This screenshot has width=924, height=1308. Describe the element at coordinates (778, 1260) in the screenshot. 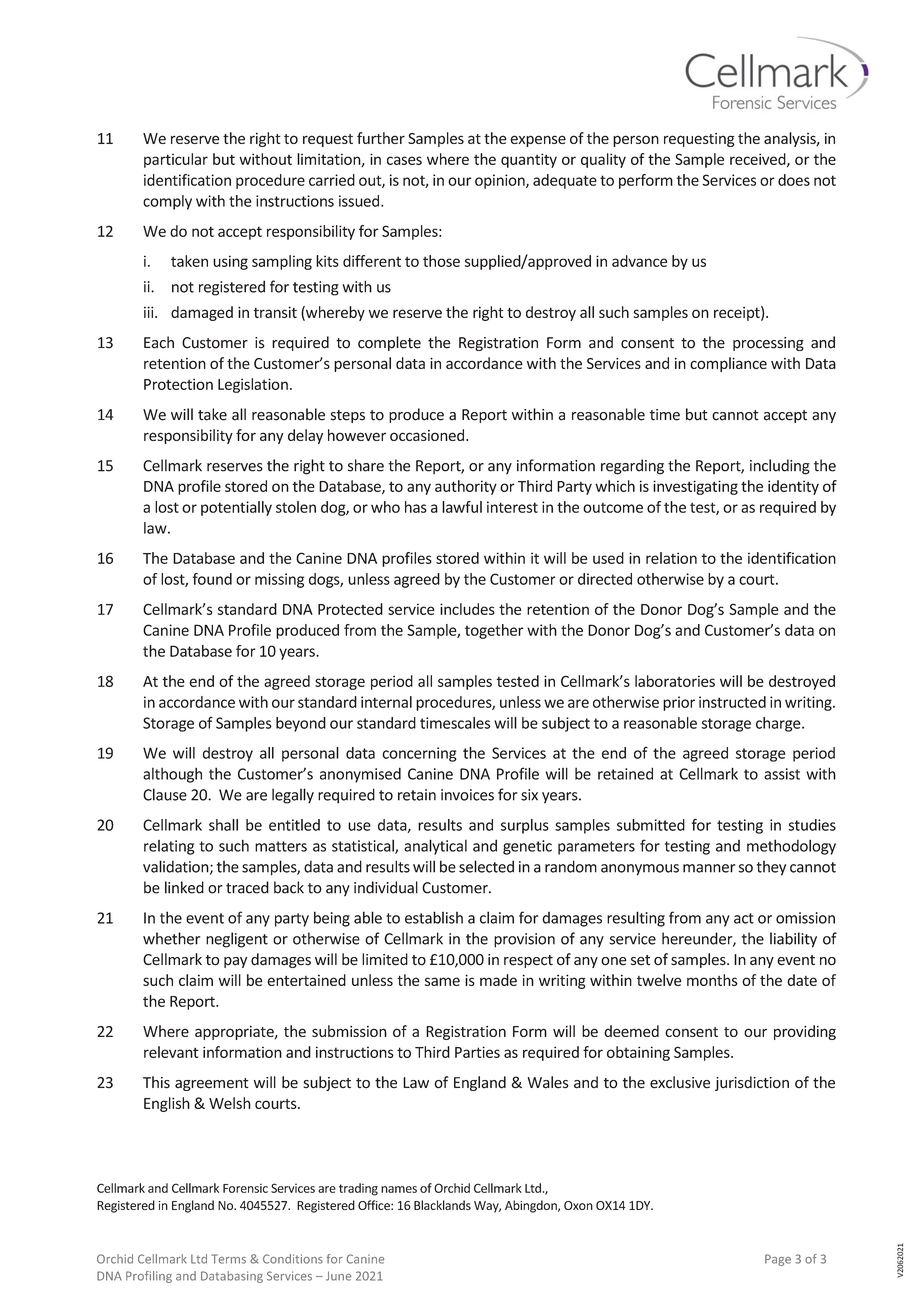

I see `Page` at that location.
